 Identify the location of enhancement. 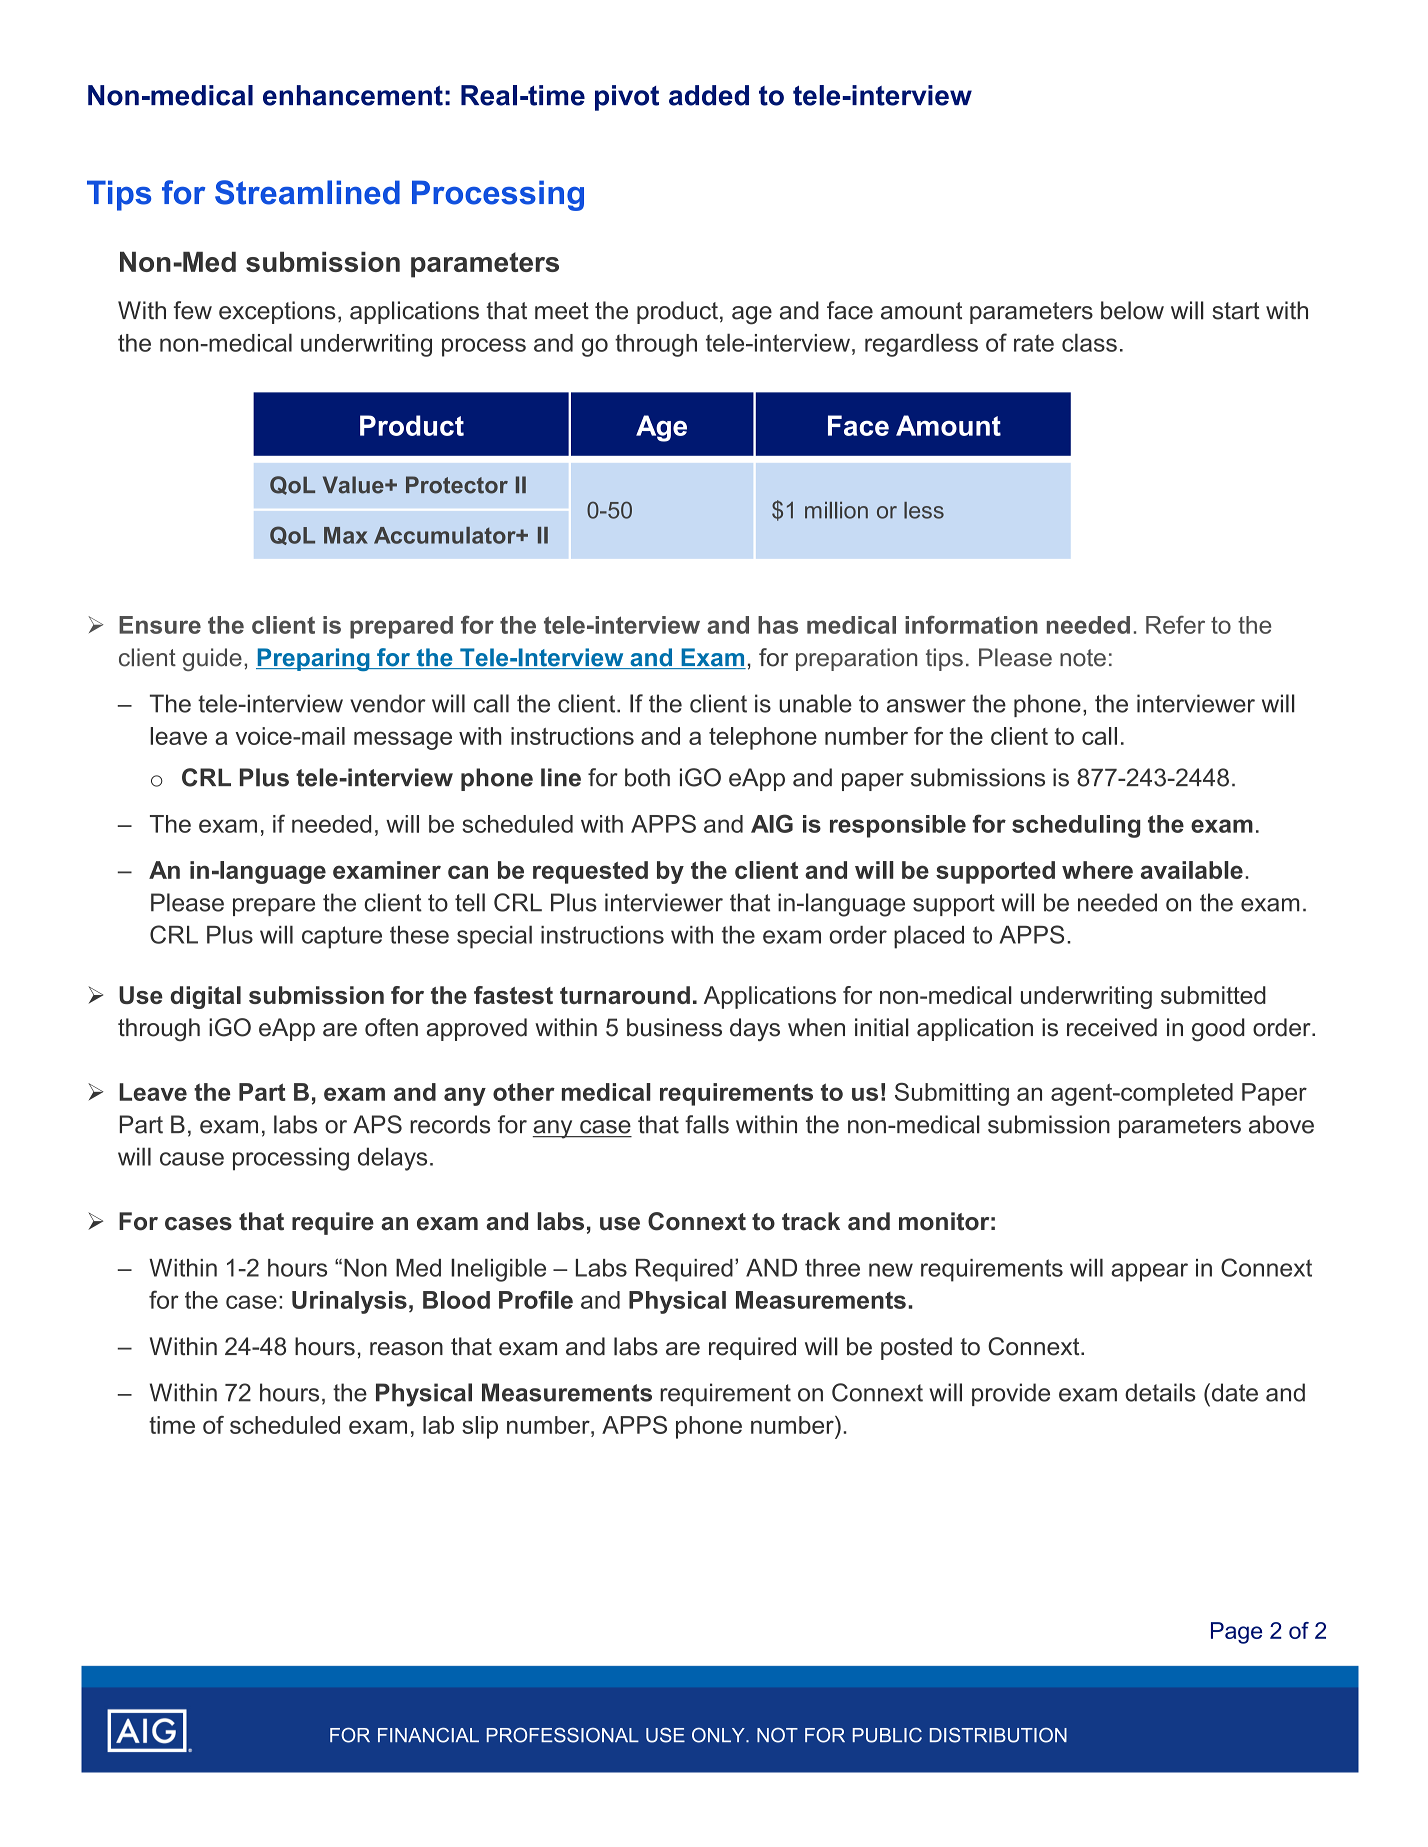
(353, 95).
